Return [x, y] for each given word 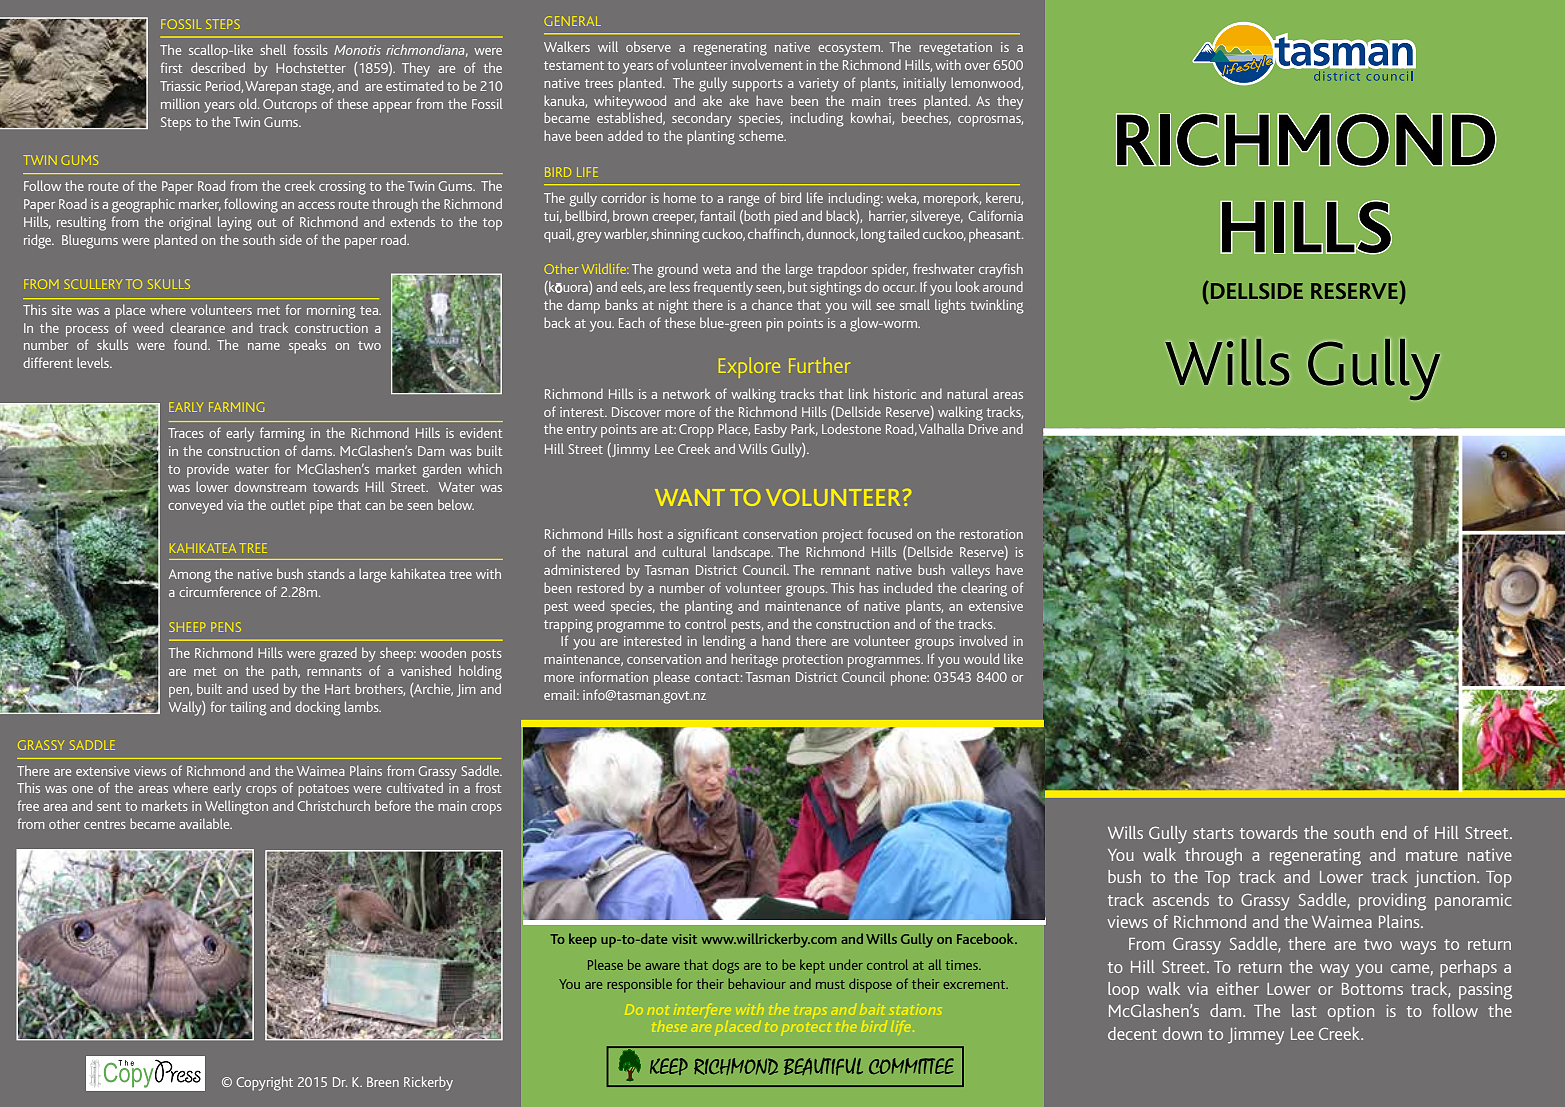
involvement [767, 64]
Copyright [264, 1083]
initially [925, 84]
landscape [743, 553]
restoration [991, 534]
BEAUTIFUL [823, 1066]
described [218, 67]
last [1304, 1010]
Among [190, 576]
